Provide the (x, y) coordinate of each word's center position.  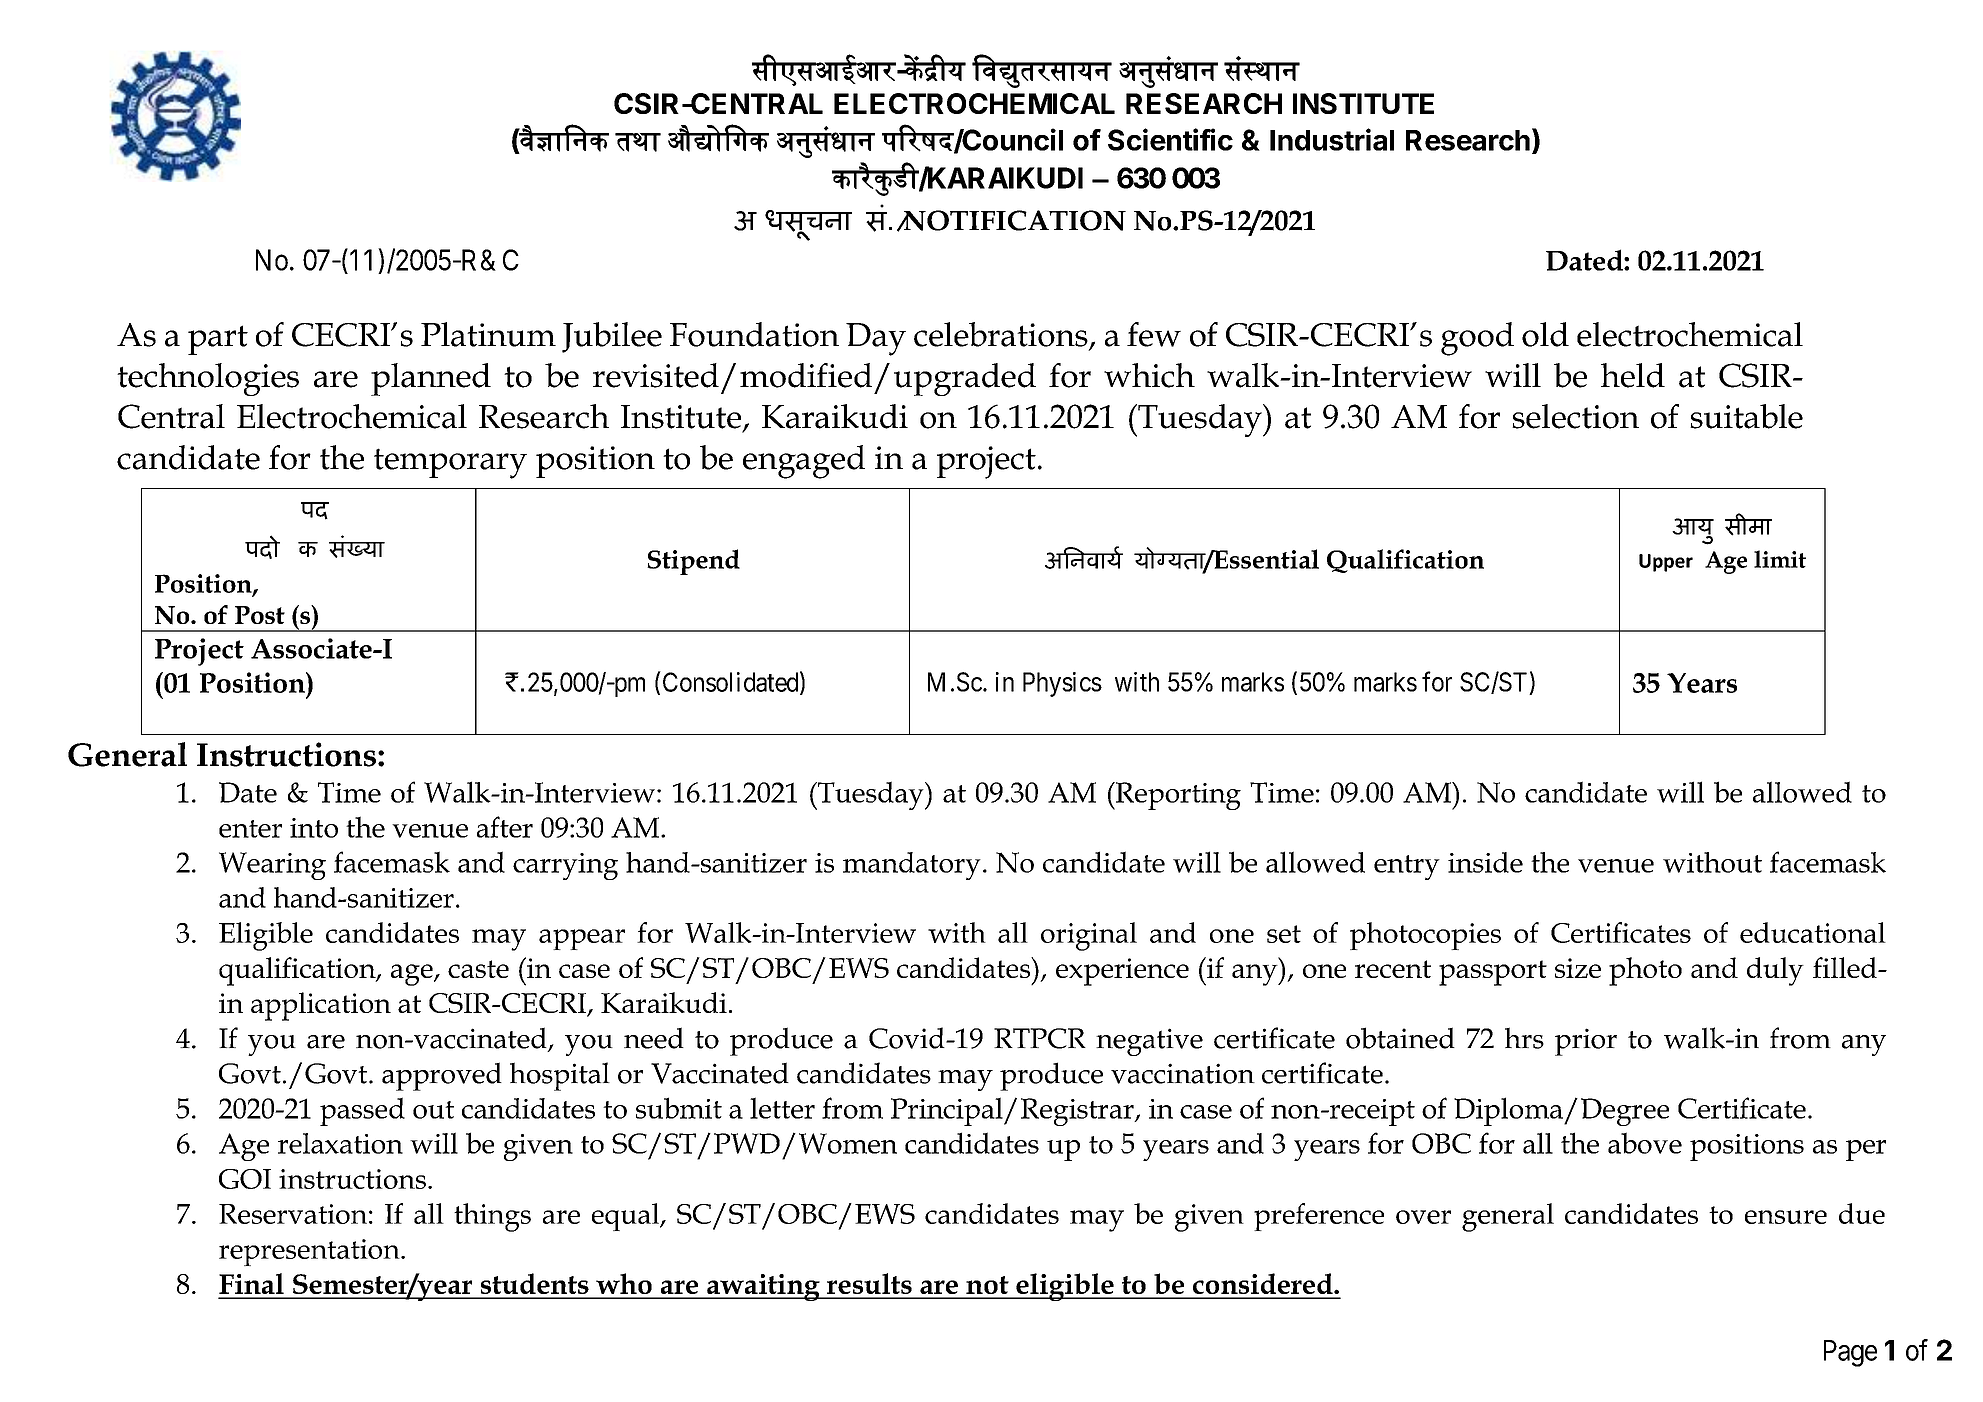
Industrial (1332, 139)
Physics (1062, 684)
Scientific (1170, 139)
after (505, 827)
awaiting (763, 1287)
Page (1850, 1353)
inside (1485, 862)
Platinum (488, 334)
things (492, 1217)
